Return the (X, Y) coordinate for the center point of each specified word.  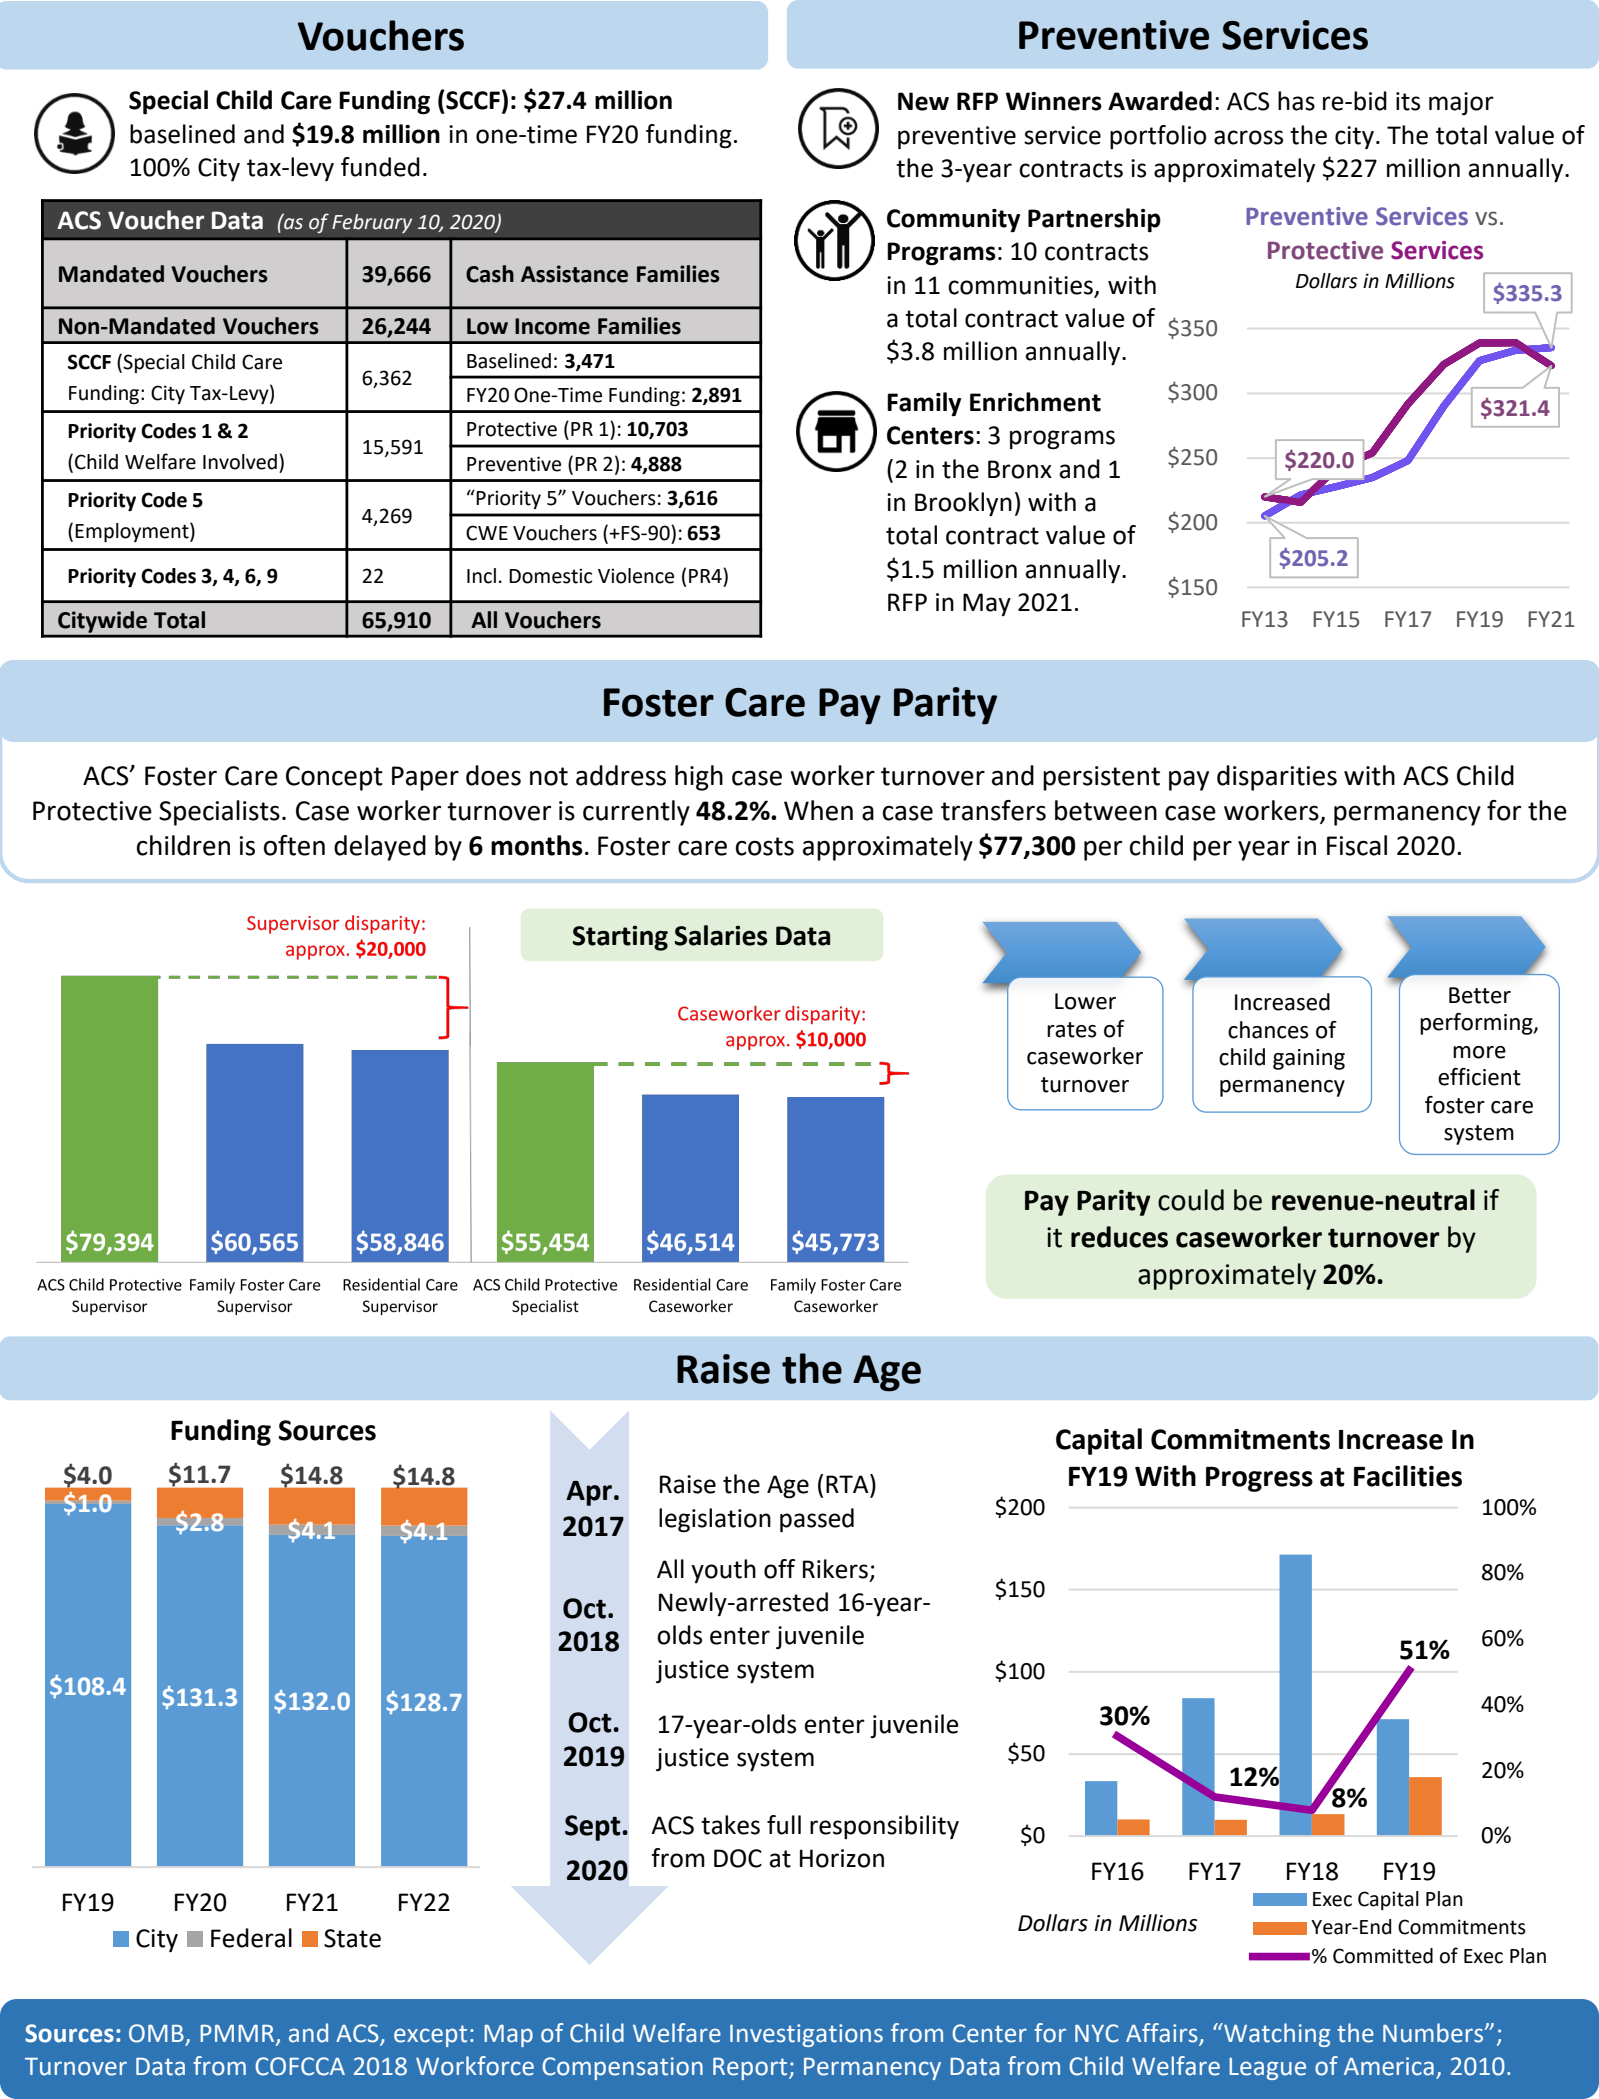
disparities (1277, 778)
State (352, 1938)
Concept (334, 778)
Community (953, 221)
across (1248, 137)
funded (380, 167)
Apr (589, 1493)
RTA (848, 1483)
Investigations (806, 2035)
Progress (1259, 1479)
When (818, 810)
